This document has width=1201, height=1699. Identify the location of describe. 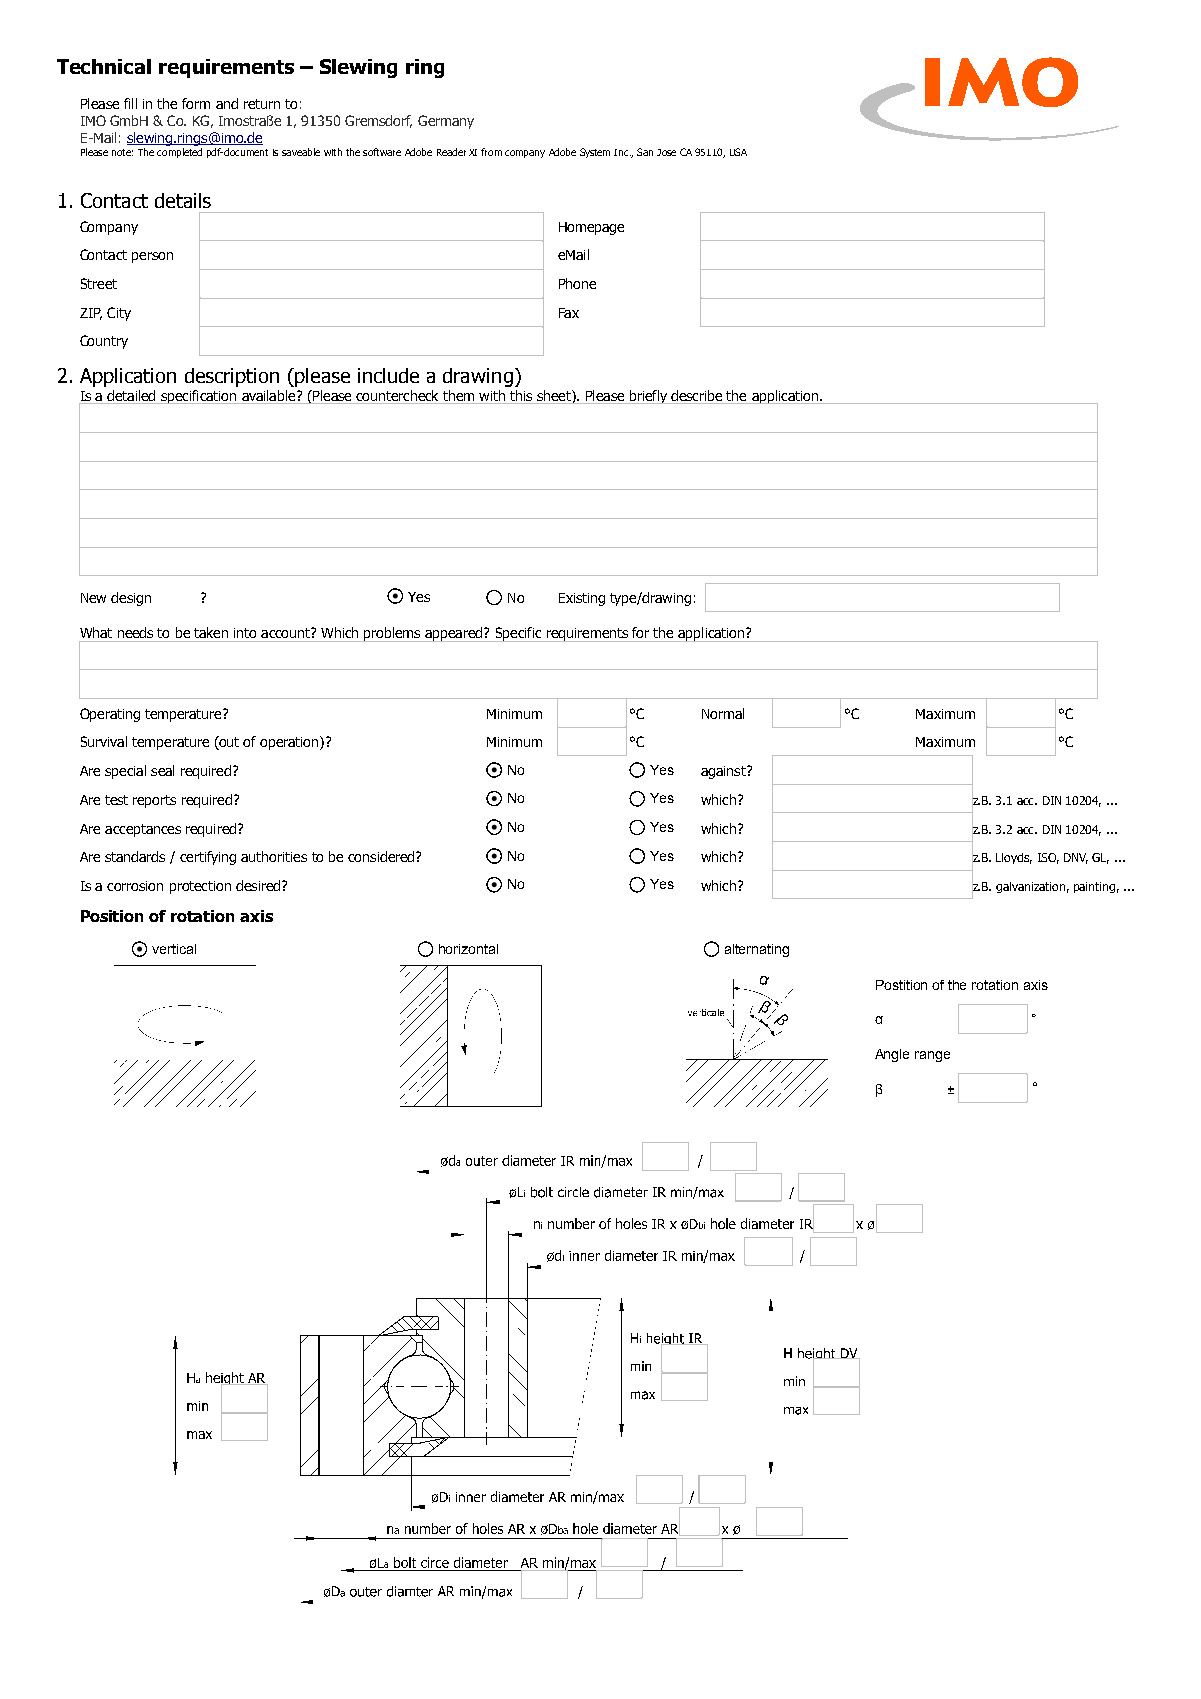
(697, 397).
